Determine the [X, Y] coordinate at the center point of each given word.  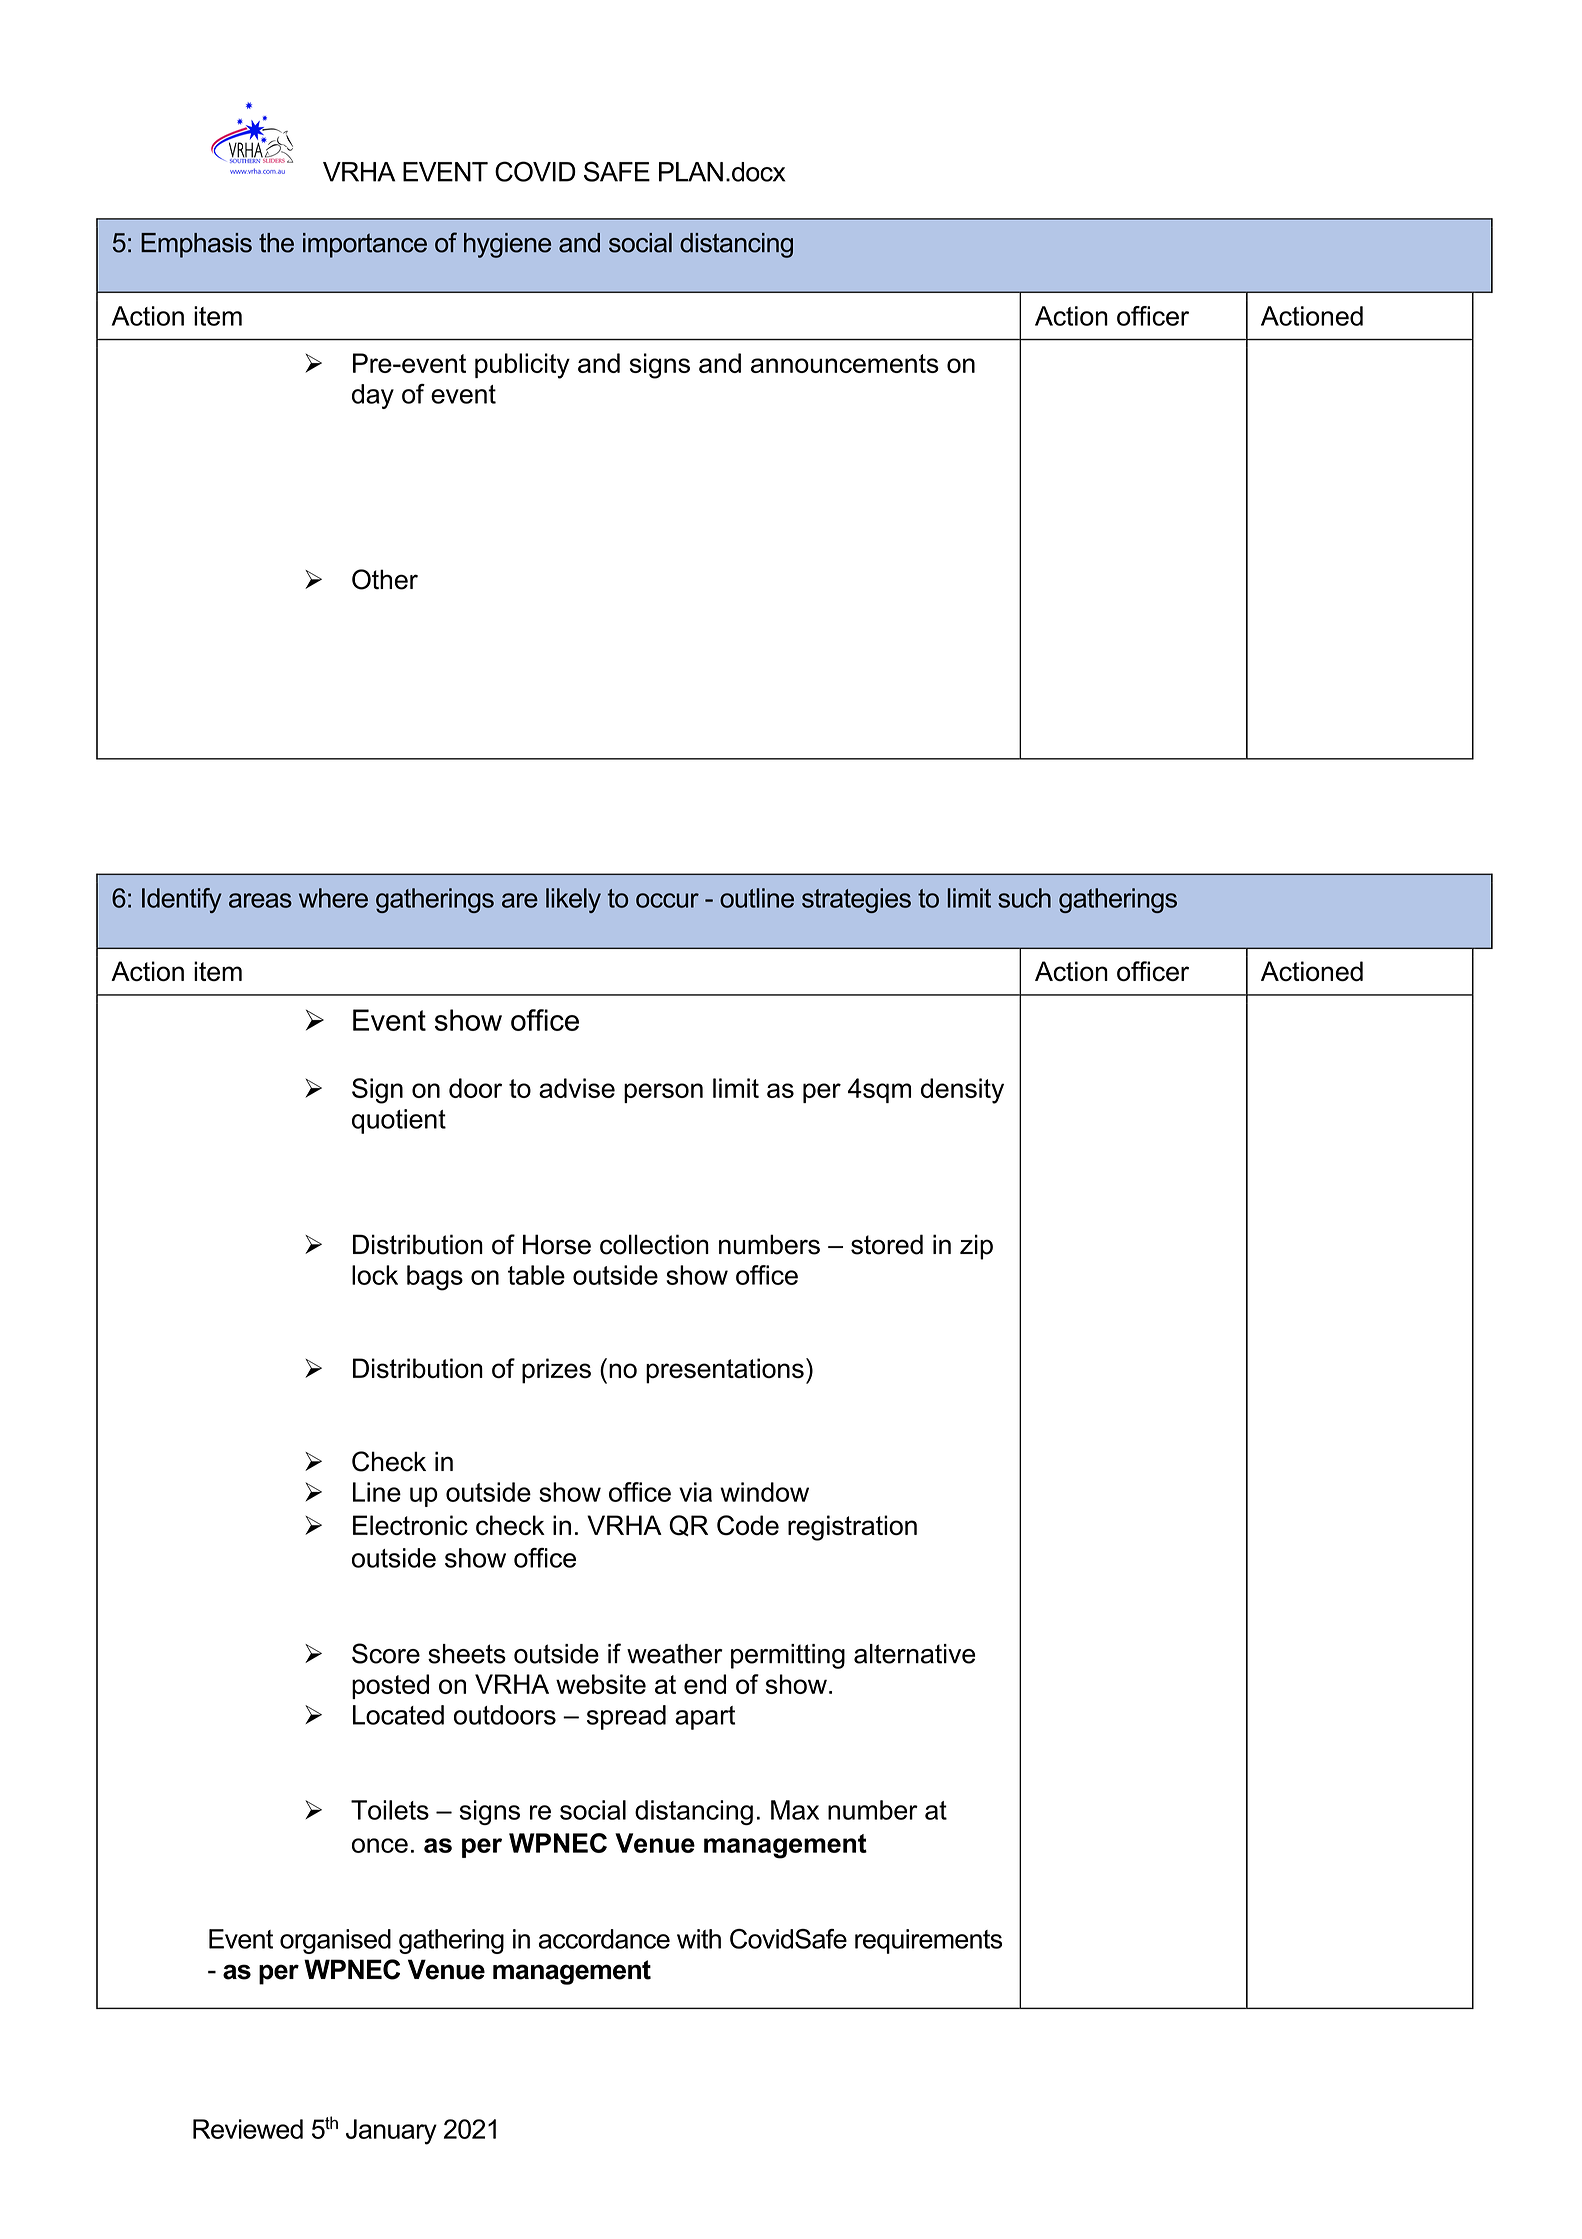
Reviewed [248, 2129]
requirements [928, 1941]
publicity [522, 366]
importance [365, 245]
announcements [845, 363]
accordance [604, 1939]
